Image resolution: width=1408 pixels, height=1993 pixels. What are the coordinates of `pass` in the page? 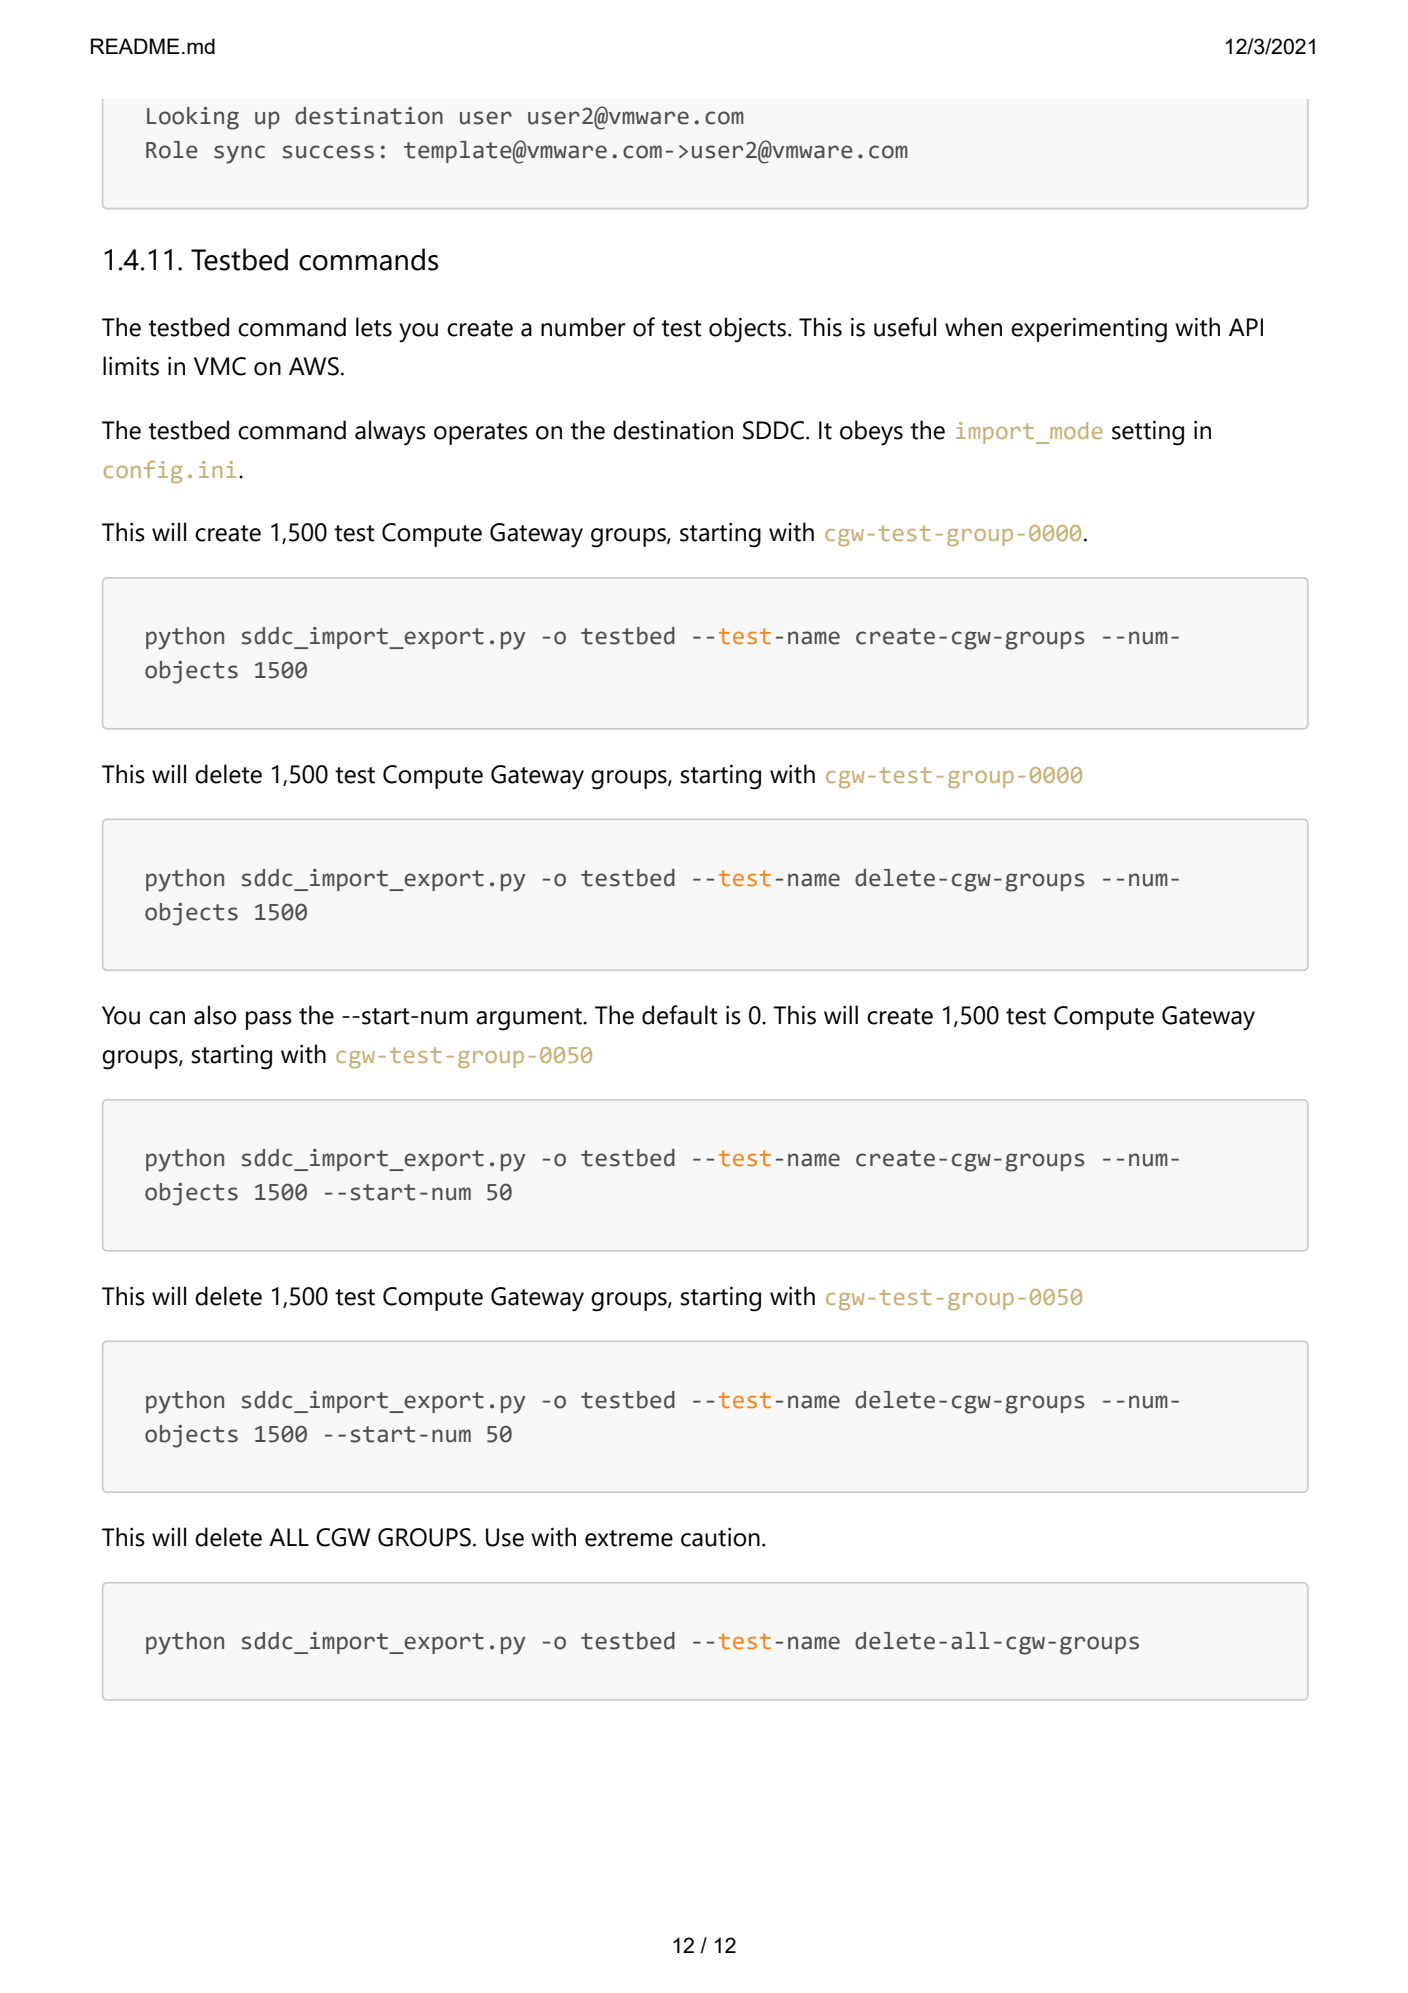 It's located at (269, 1020).
